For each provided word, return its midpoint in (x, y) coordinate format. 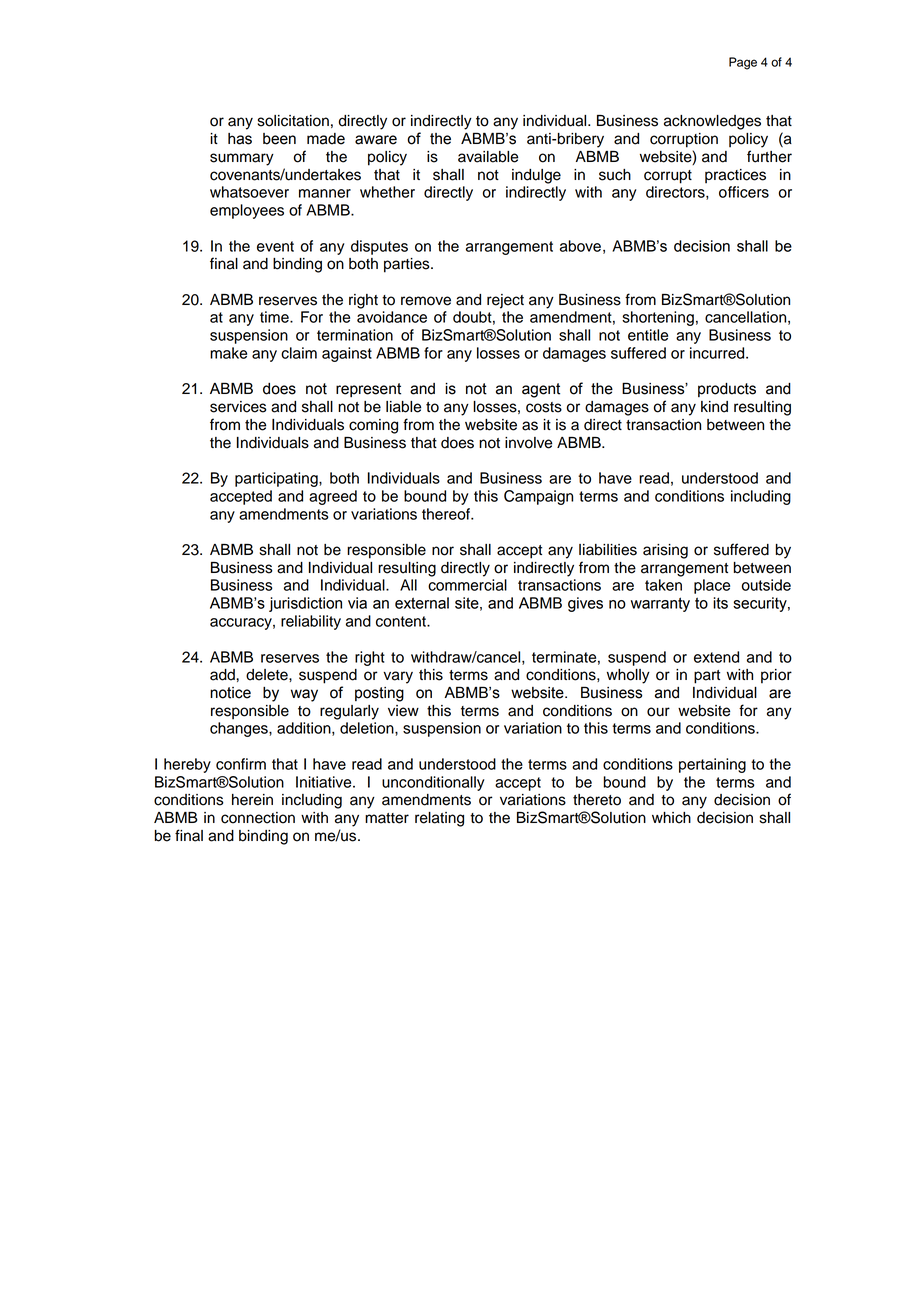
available (488, 157)
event (275, 246)
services (238, 407)
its (720, 603)
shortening (658, 318)
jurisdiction (305, 604)
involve (528, 443)
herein (252, 800)
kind (714, 407)
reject (505, 301)
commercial (467, 585)
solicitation (293, 121)
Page (743, 63)
